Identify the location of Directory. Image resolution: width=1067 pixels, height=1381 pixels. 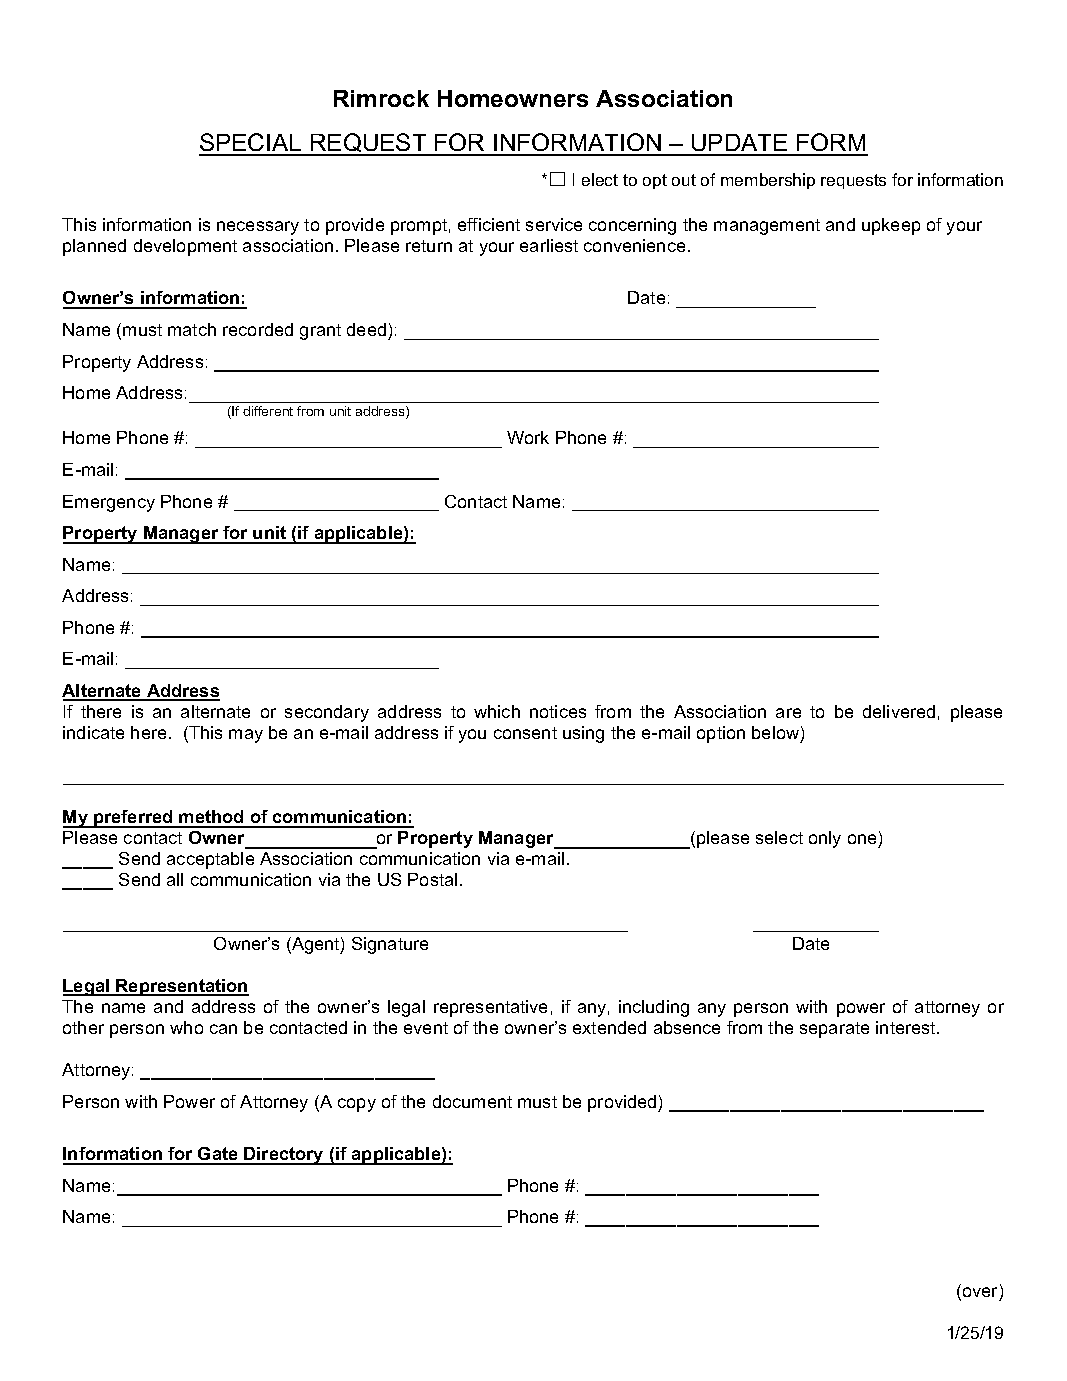
(284, 1156).
